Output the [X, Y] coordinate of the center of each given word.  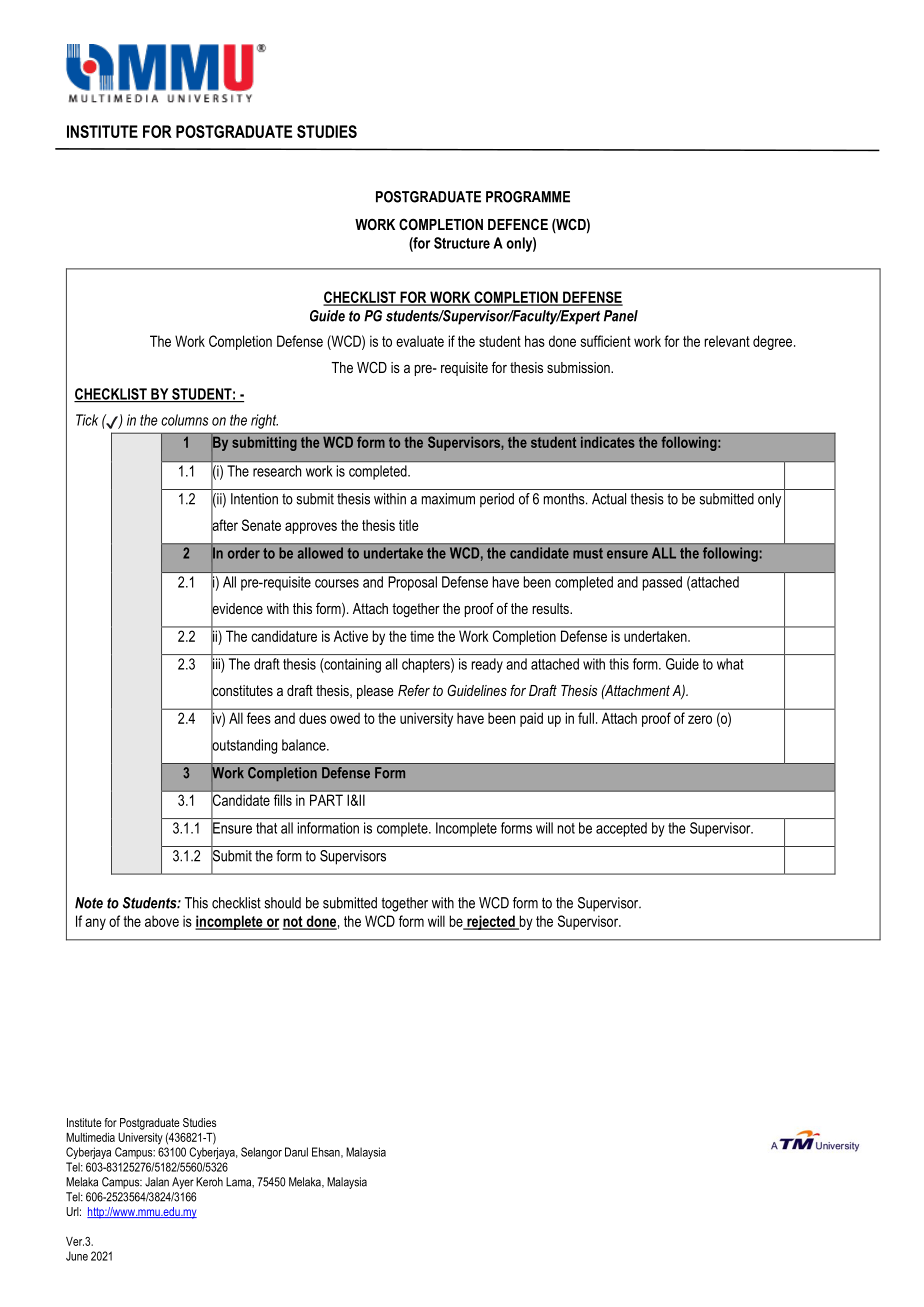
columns [185, 420]
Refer [414, 690]
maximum [448, 499]
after [224, 525]
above [162, 921]
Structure [462, 243]
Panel [621, 316]
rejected [491, 922]
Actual [609, 499]
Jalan [157, 1182]
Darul [296, 1152]
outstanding [244, 746]
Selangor [261, 1153]
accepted [621, 829]
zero [700, 719]
